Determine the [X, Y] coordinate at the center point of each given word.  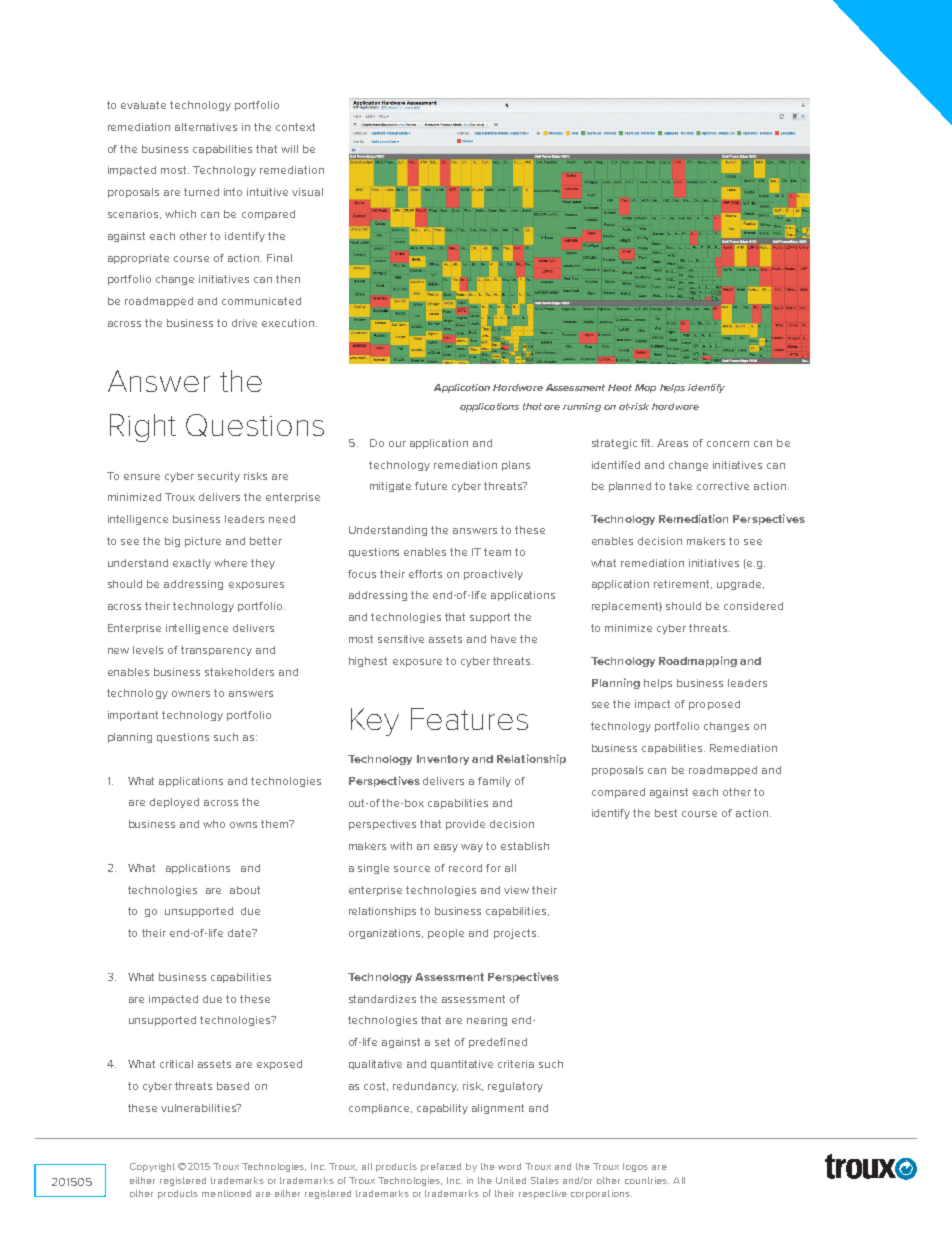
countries [647, 1180]
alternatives [206, 127]
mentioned [226, 1193]
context [295, 127]
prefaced [441, 1167]
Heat [620, 387]
